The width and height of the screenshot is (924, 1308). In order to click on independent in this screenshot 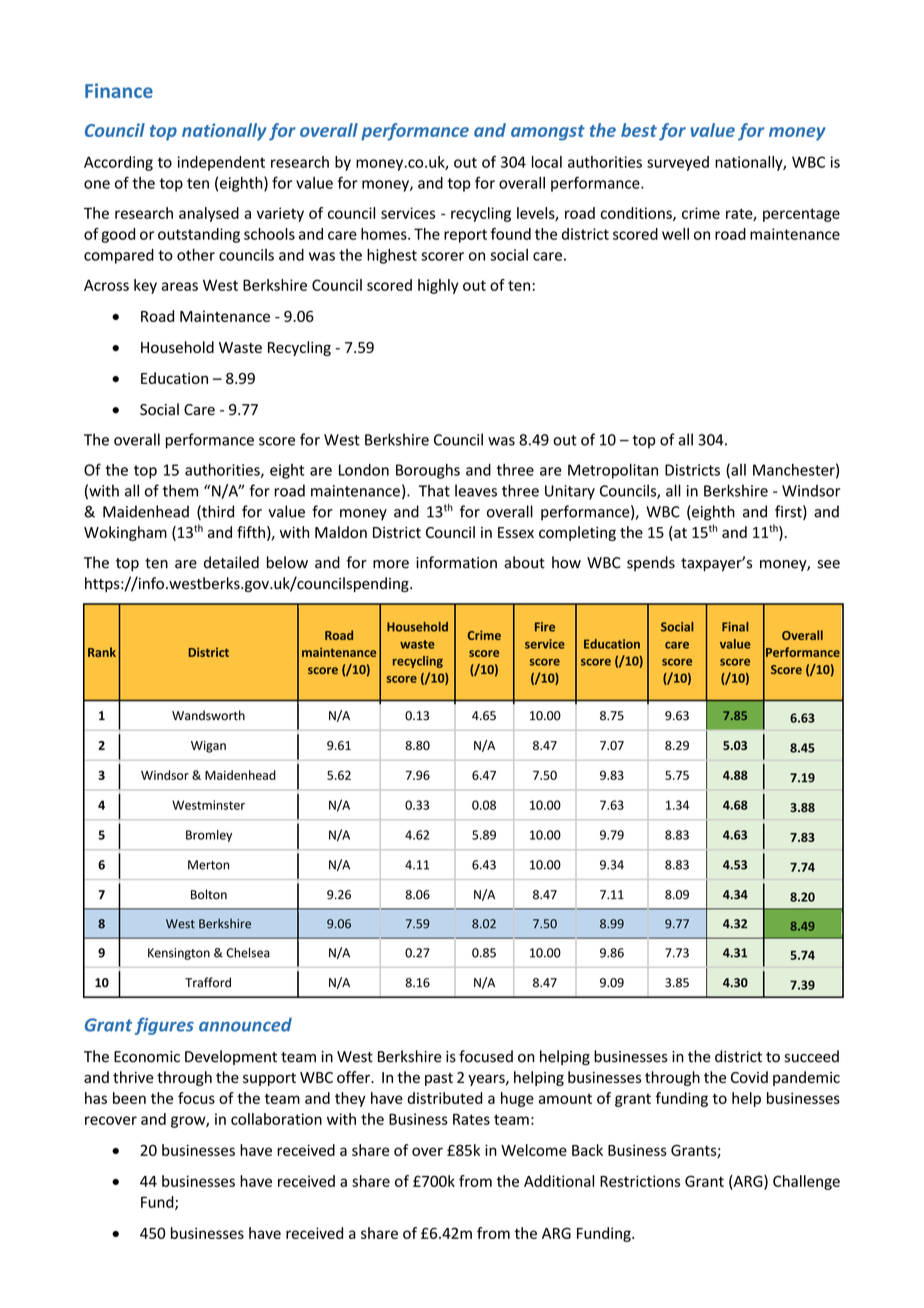, I will do `click(221, 163)`.
